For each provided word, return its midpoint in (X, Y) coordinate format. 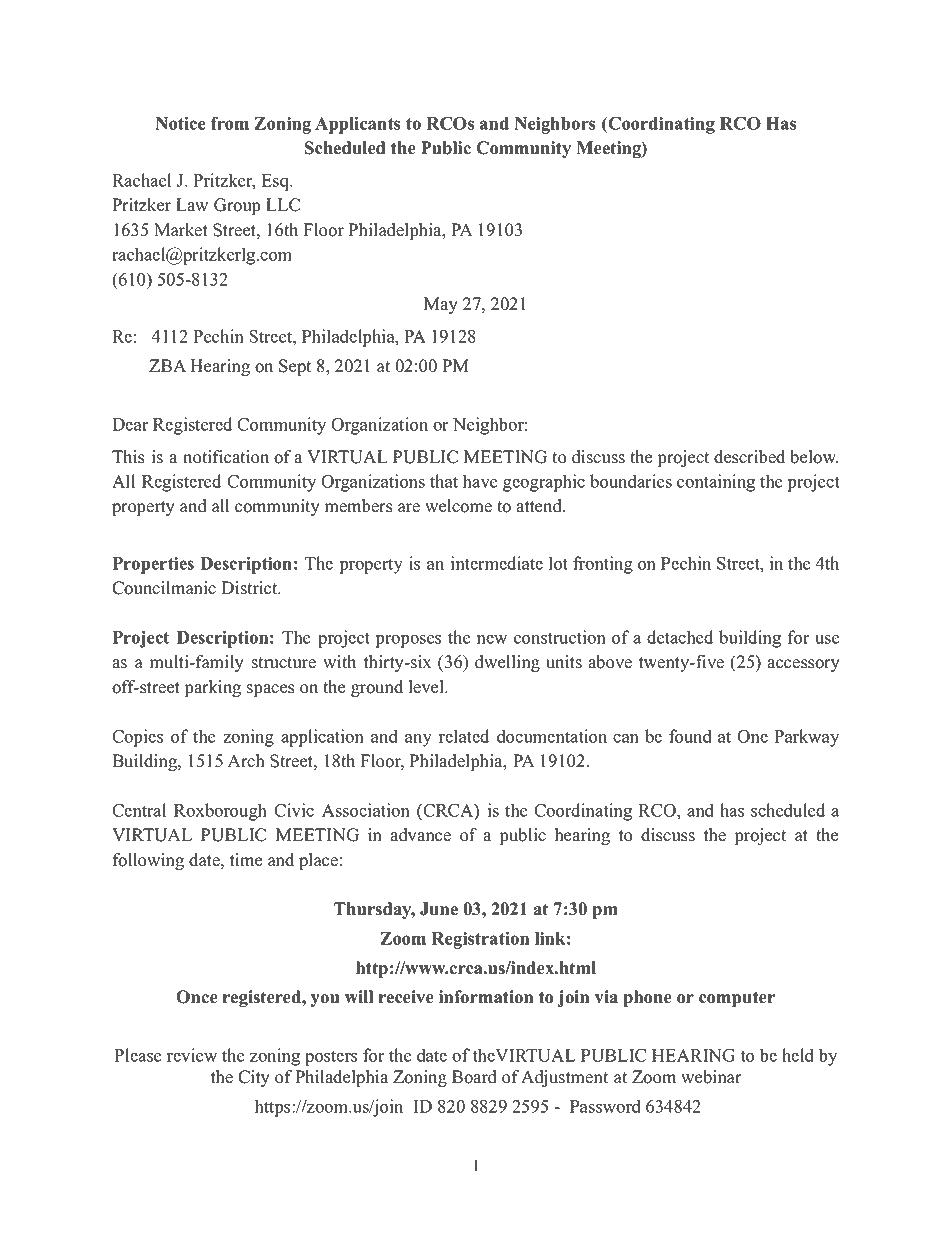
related (464, 736)
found (690, 736)
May (441, 305)
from (230, 123)
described (749, 457)
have (480, 481)
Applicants (357, 125)
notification (226, 457)
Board (474, 1077)
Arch (246, 761)
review (192, 1055)
